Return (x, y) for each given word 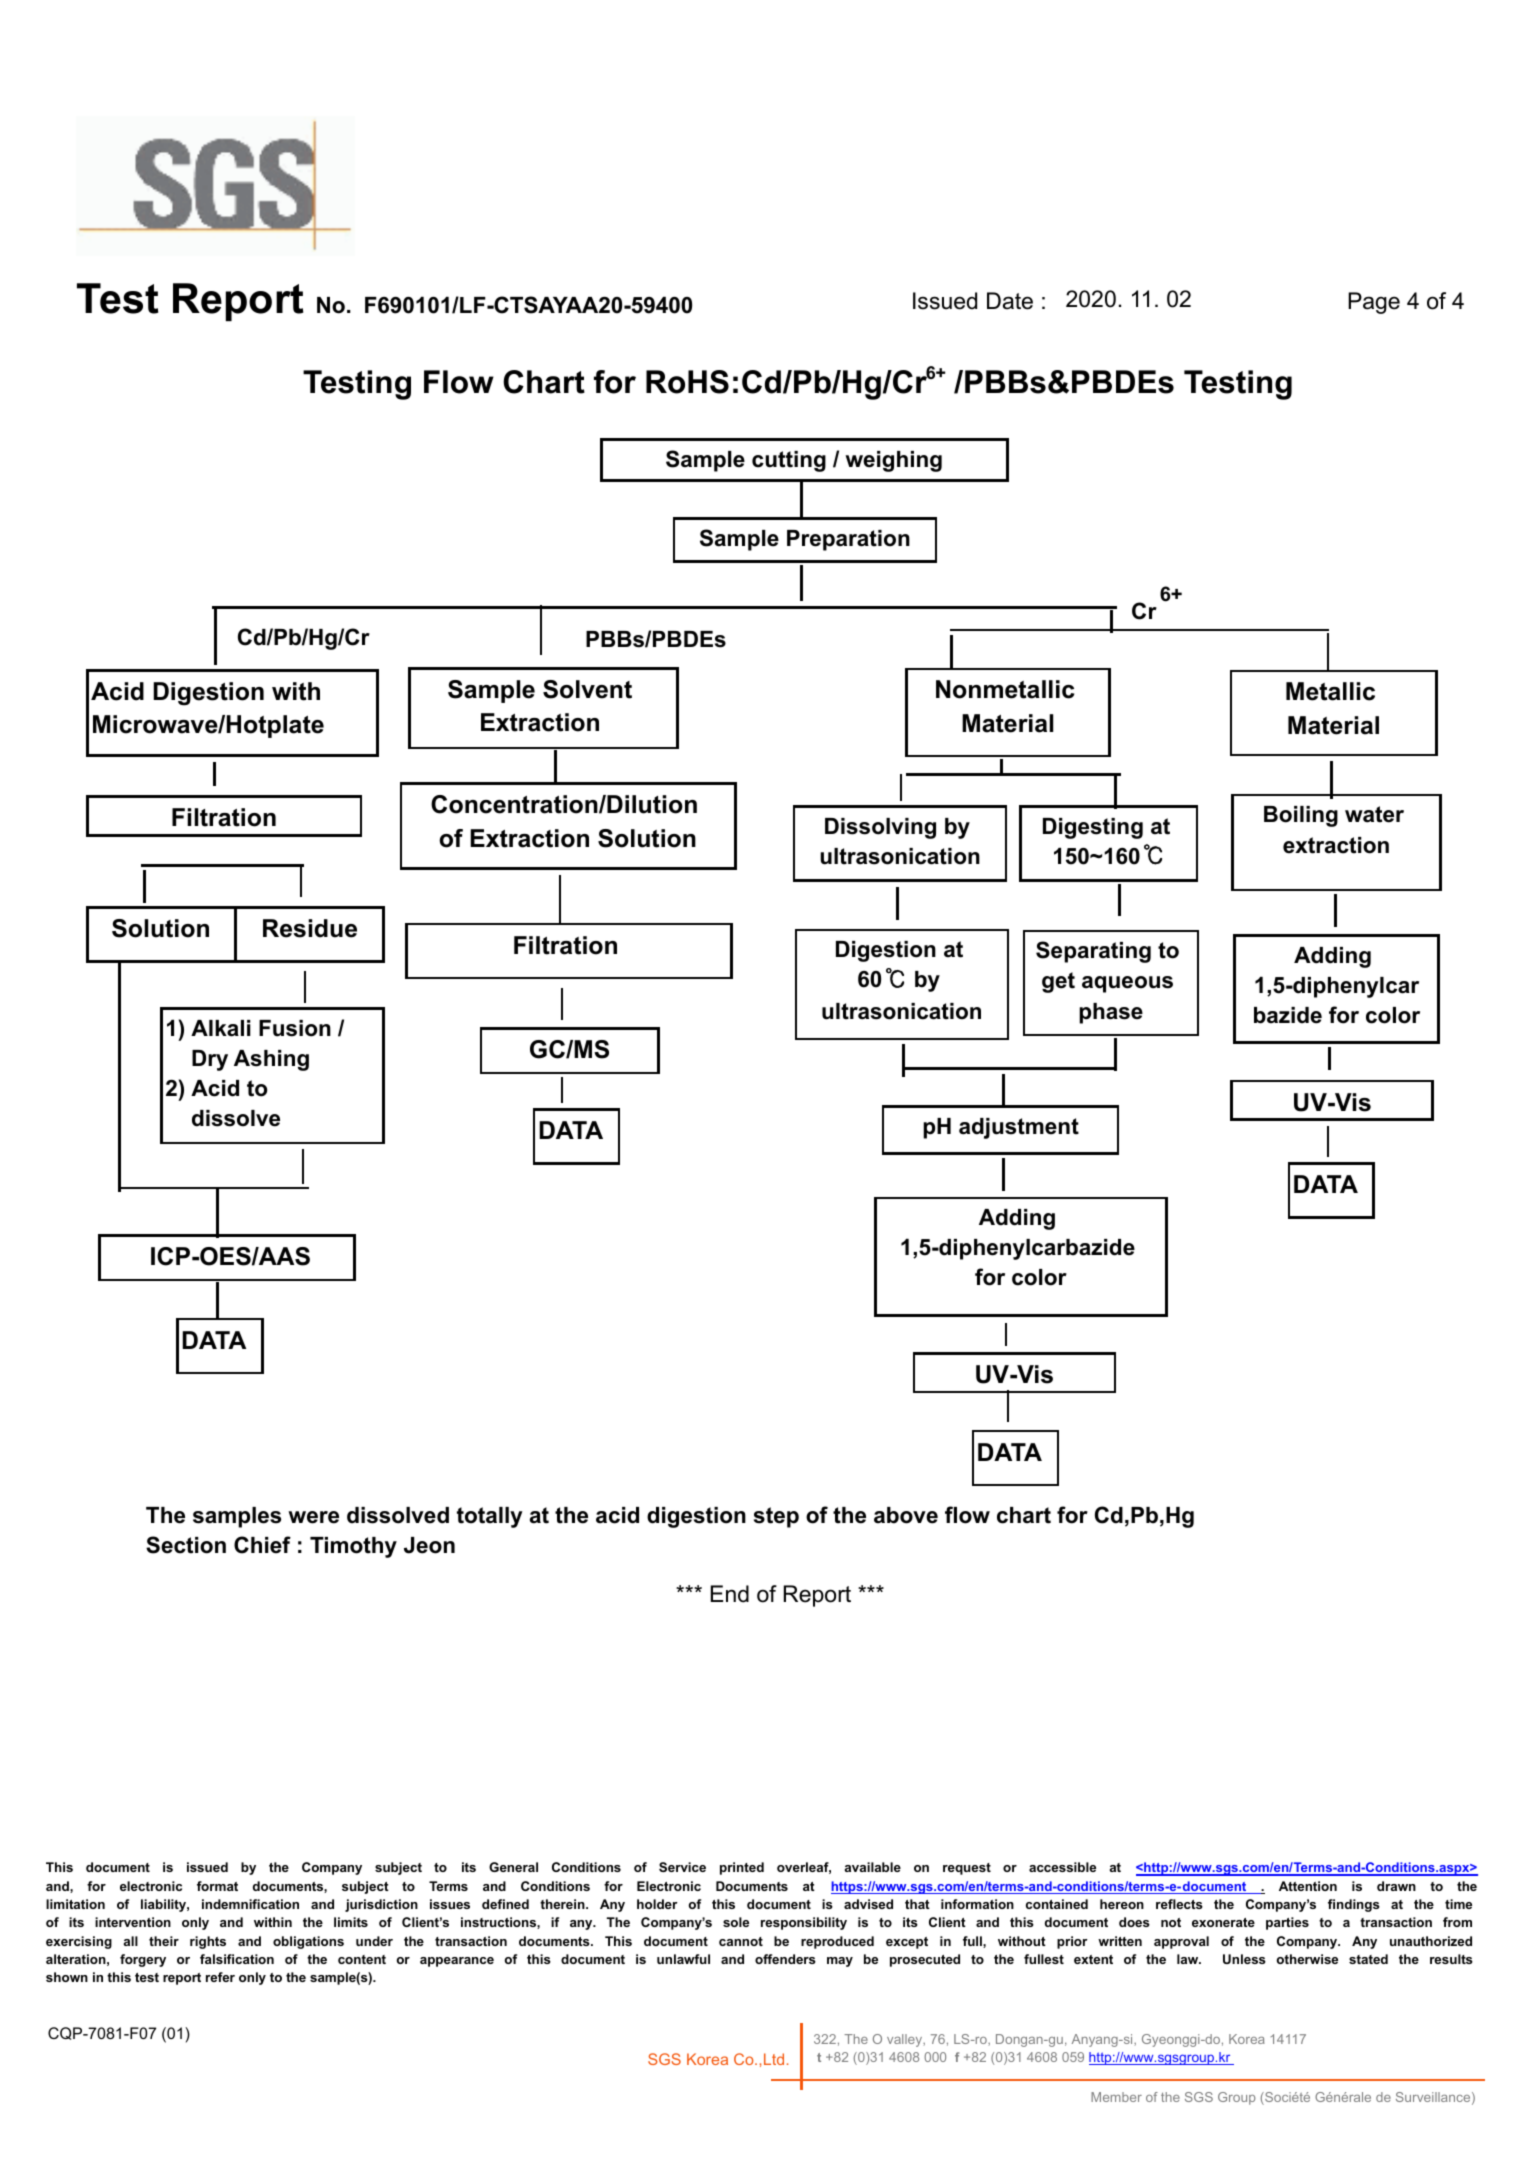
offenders (785, 1959)
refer (220, 1977)
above (906, 1515)
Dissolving (880, 828)
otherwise (1307, 1959)
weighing (893, 461)
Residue (310, 928)
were (313, 1517)
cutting (789, 461)
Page (1374, 303)
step (776, 1517)
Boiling (1301, 816)
